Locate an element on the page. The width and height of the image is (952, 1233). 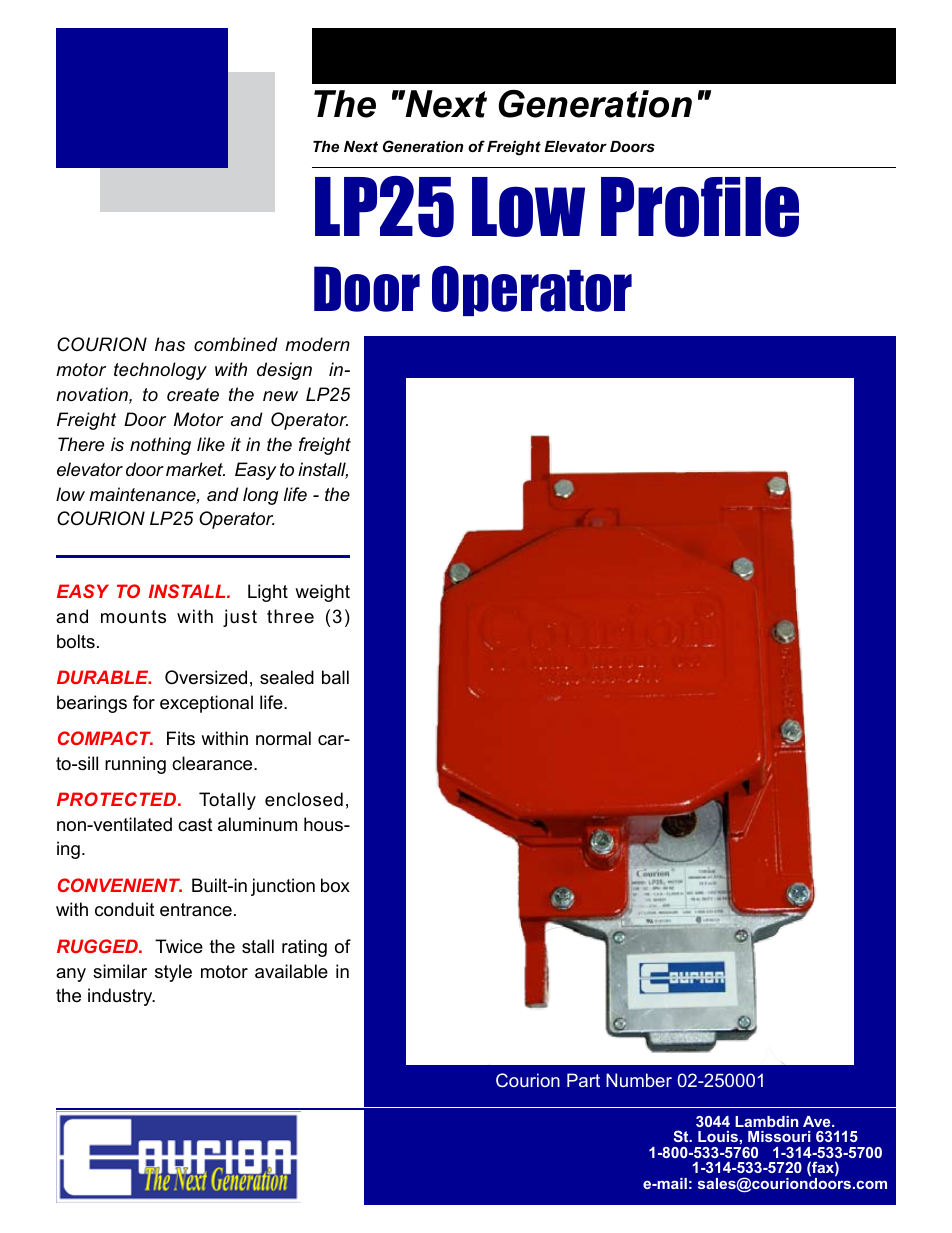
Profile is located at coordinates (700, 207).
